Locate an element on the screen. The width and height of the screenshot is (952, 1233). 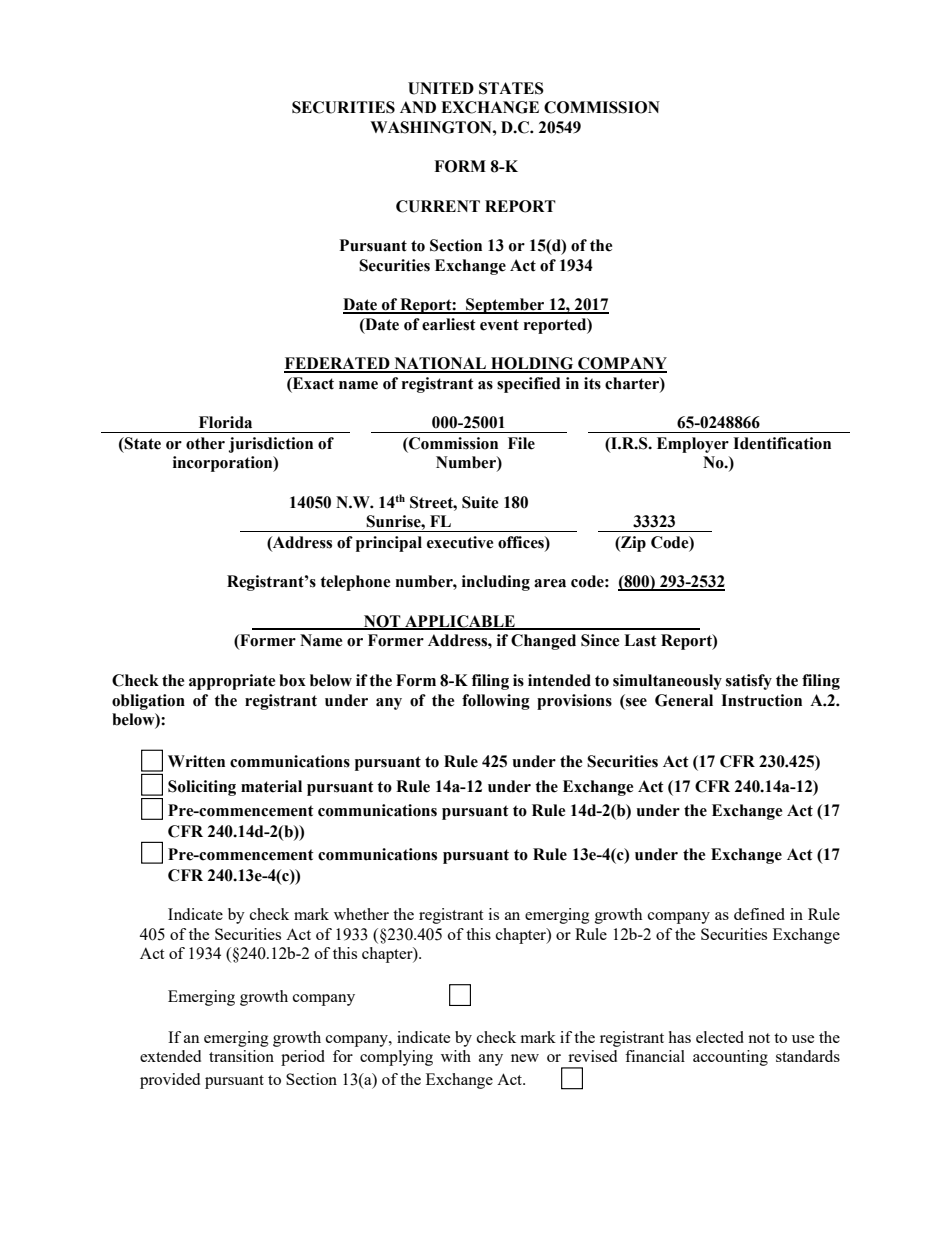
CURRENT is located at coordinates (438, 206).
